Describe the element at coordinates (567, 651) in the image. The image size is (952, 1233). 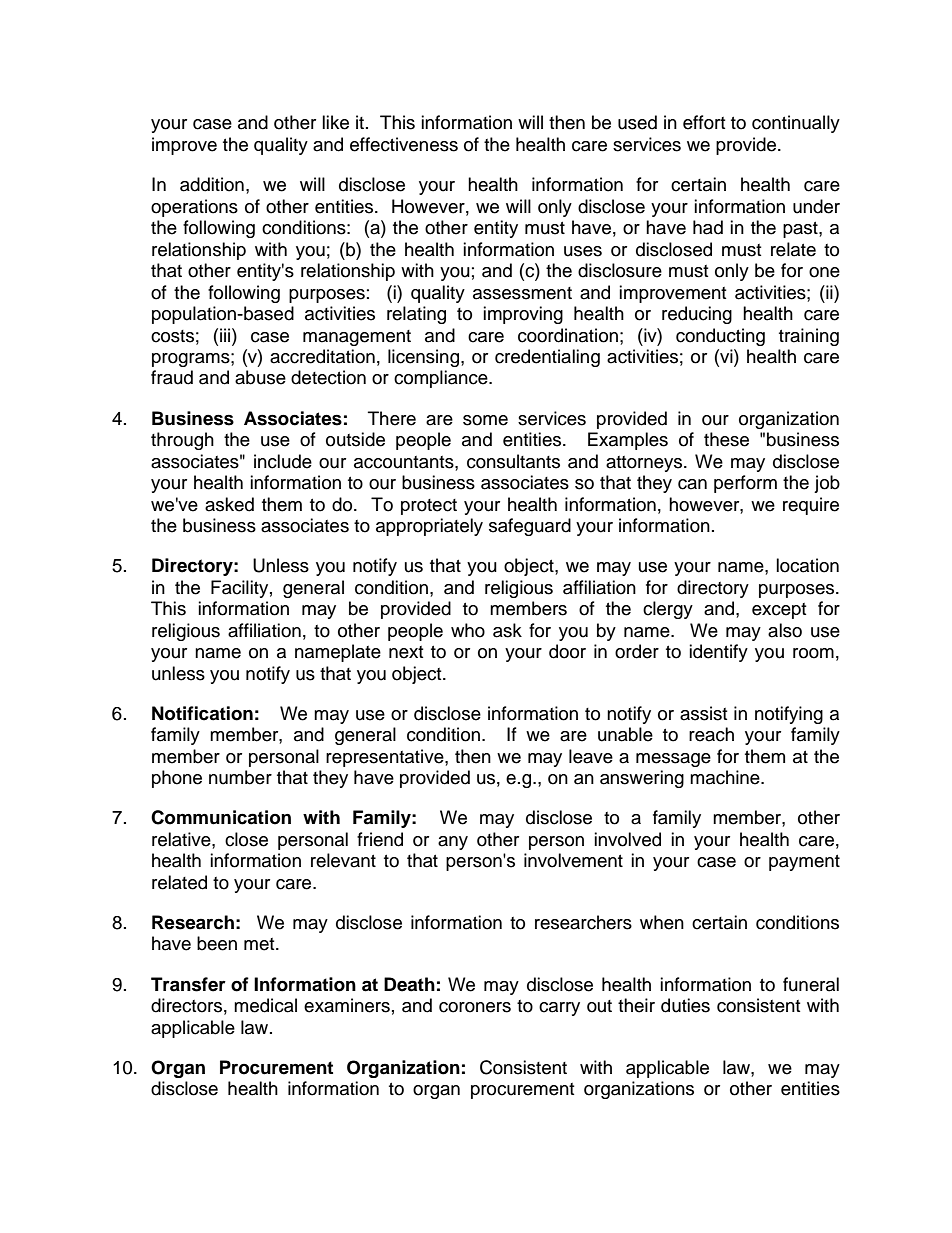
I see `door` at that location.
